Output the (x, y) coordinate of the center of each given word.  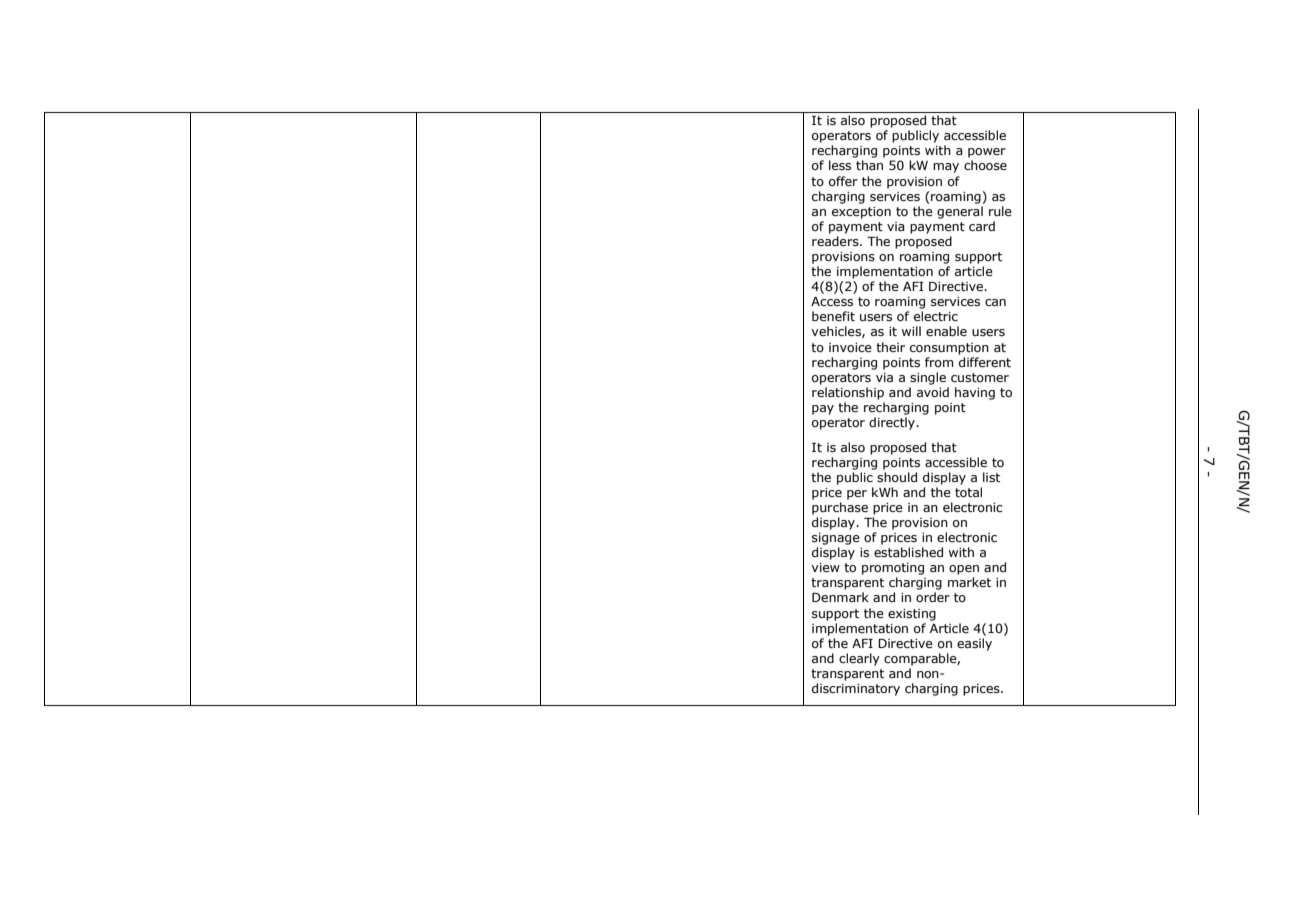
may (946, 168)
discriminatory (856, 689)
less (840, 165)
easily (974, 644)
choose (985, 165)
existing (912, 615)
